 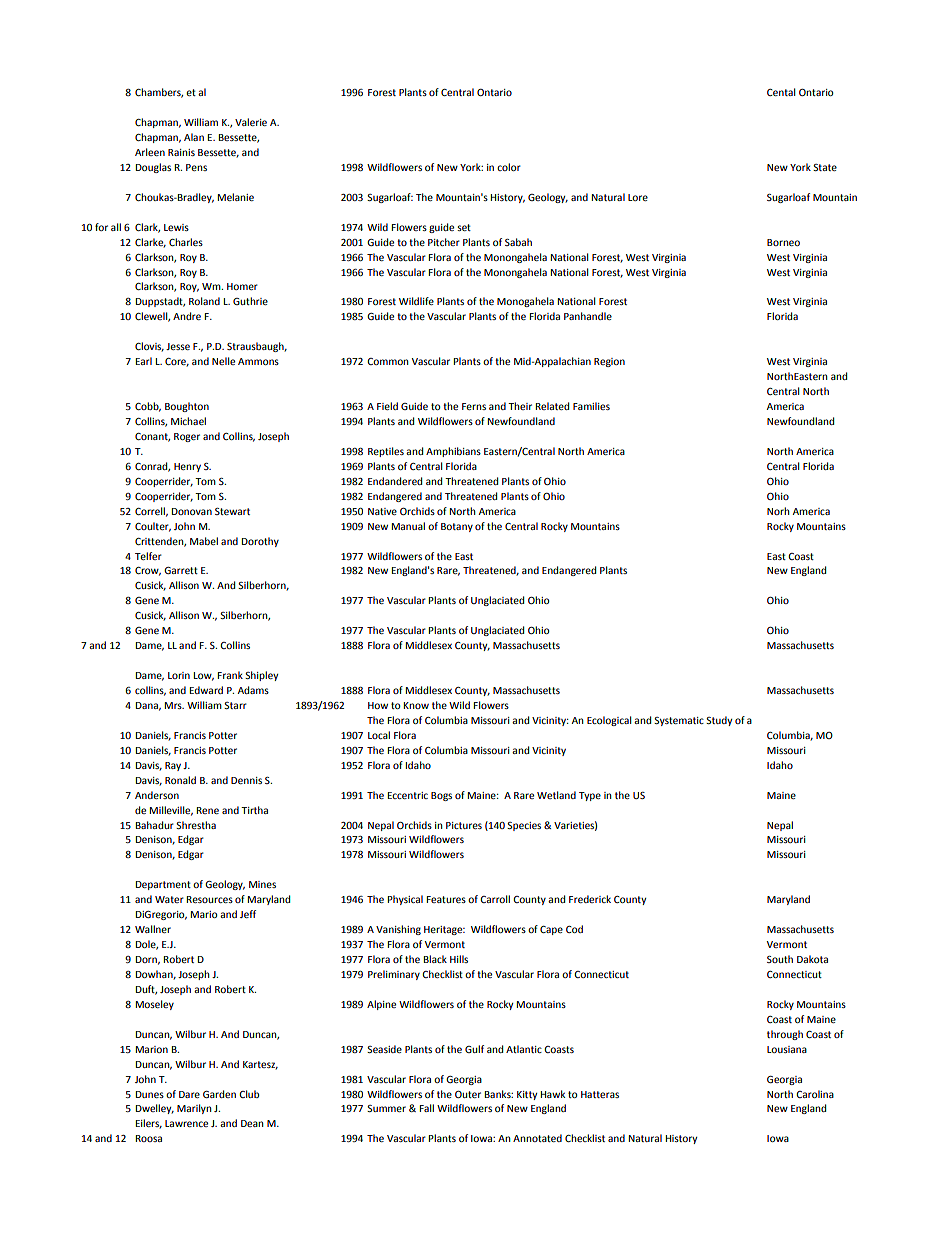 I want to click on Amphibians, so click(x=453, y=452).
